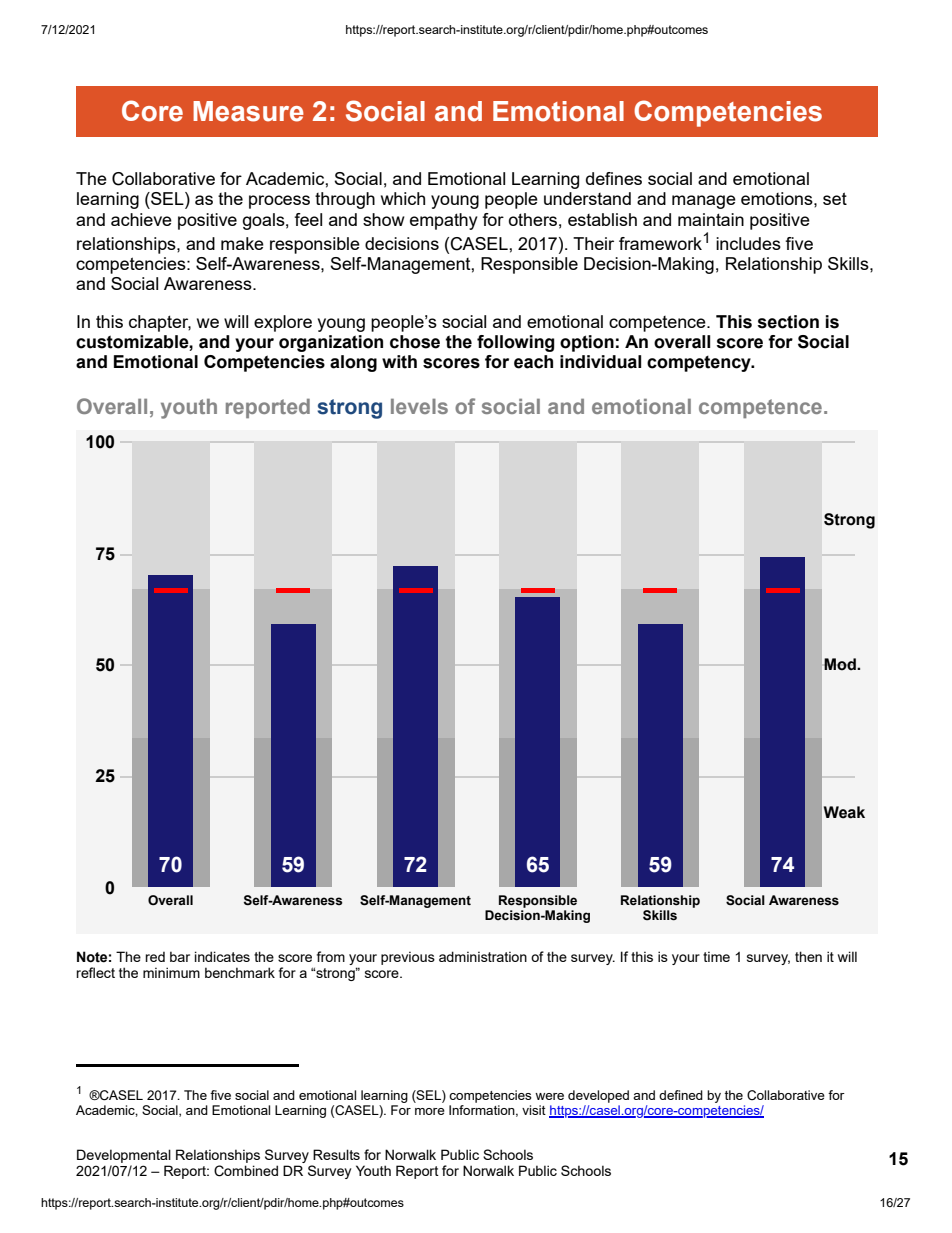  What do you see at coordinates (483, 956) in the document?
I see `administration` at bounding box center [483, 956].
